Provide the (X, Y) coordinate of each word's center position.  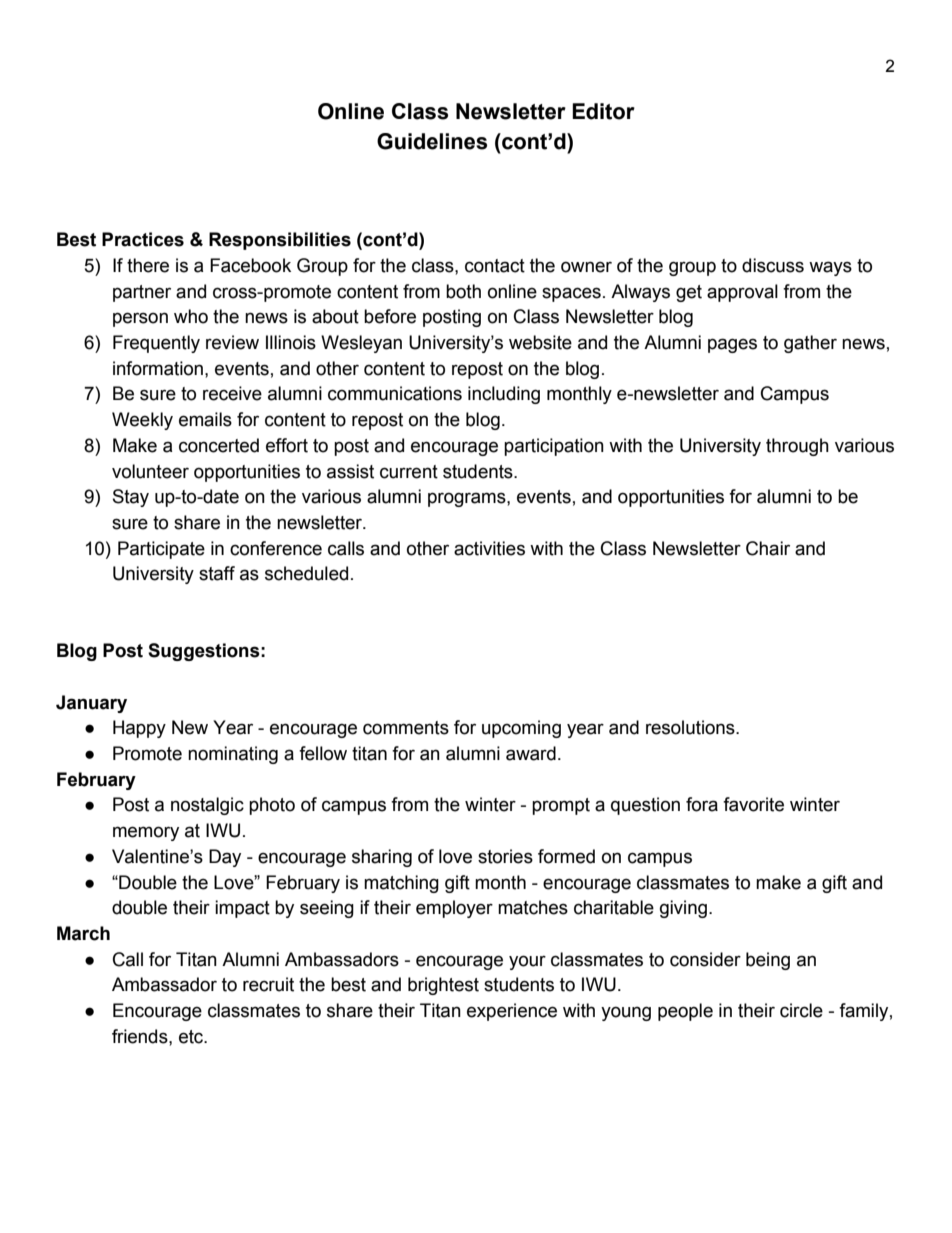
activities (489, 548)
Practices (143, 239)
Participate (161, 550)
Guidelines (432, 141)
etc (192, 1037)
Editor (603, 111)
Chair (768, 548)
